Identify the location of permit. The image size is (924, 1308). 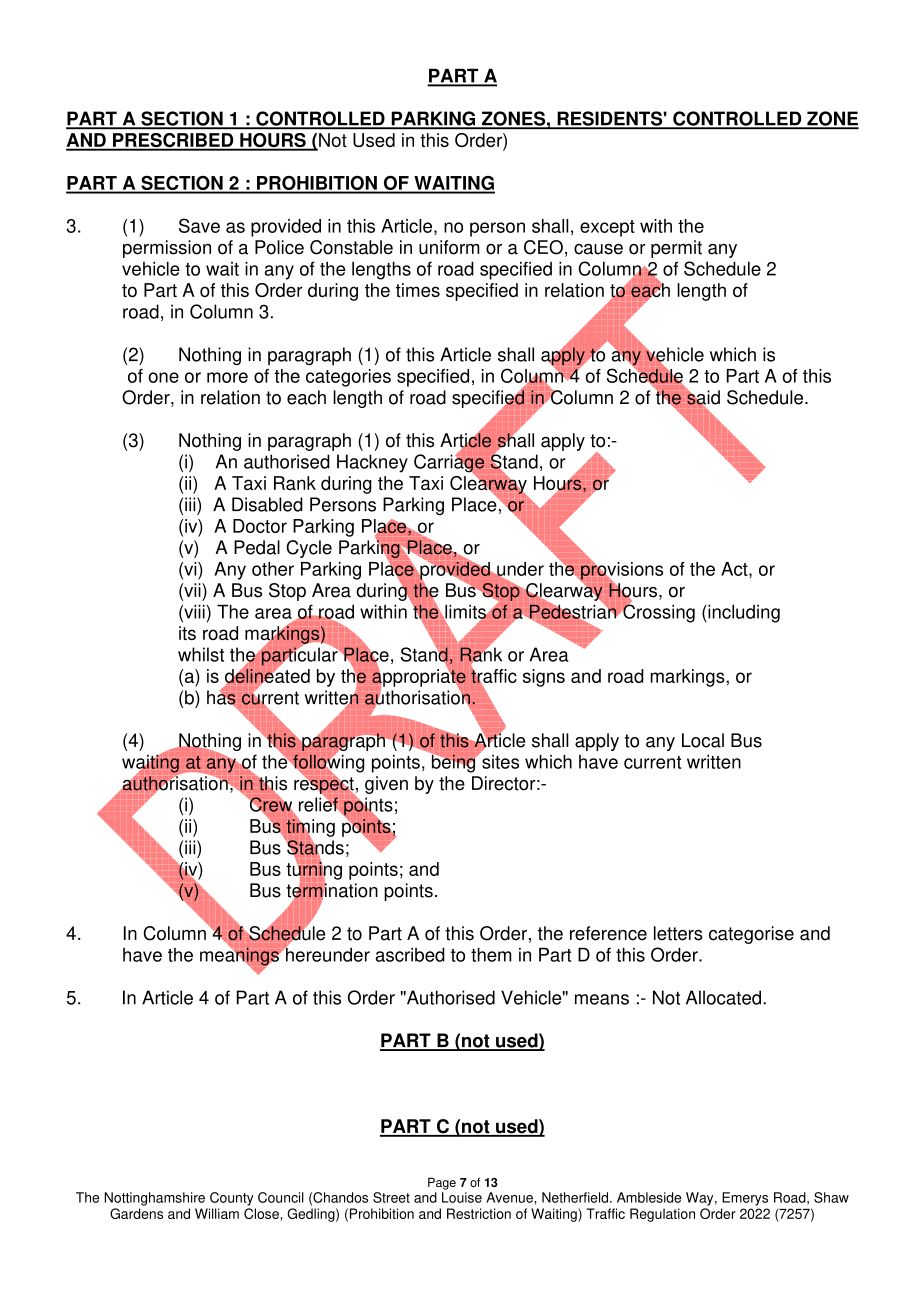
(676, 249).
